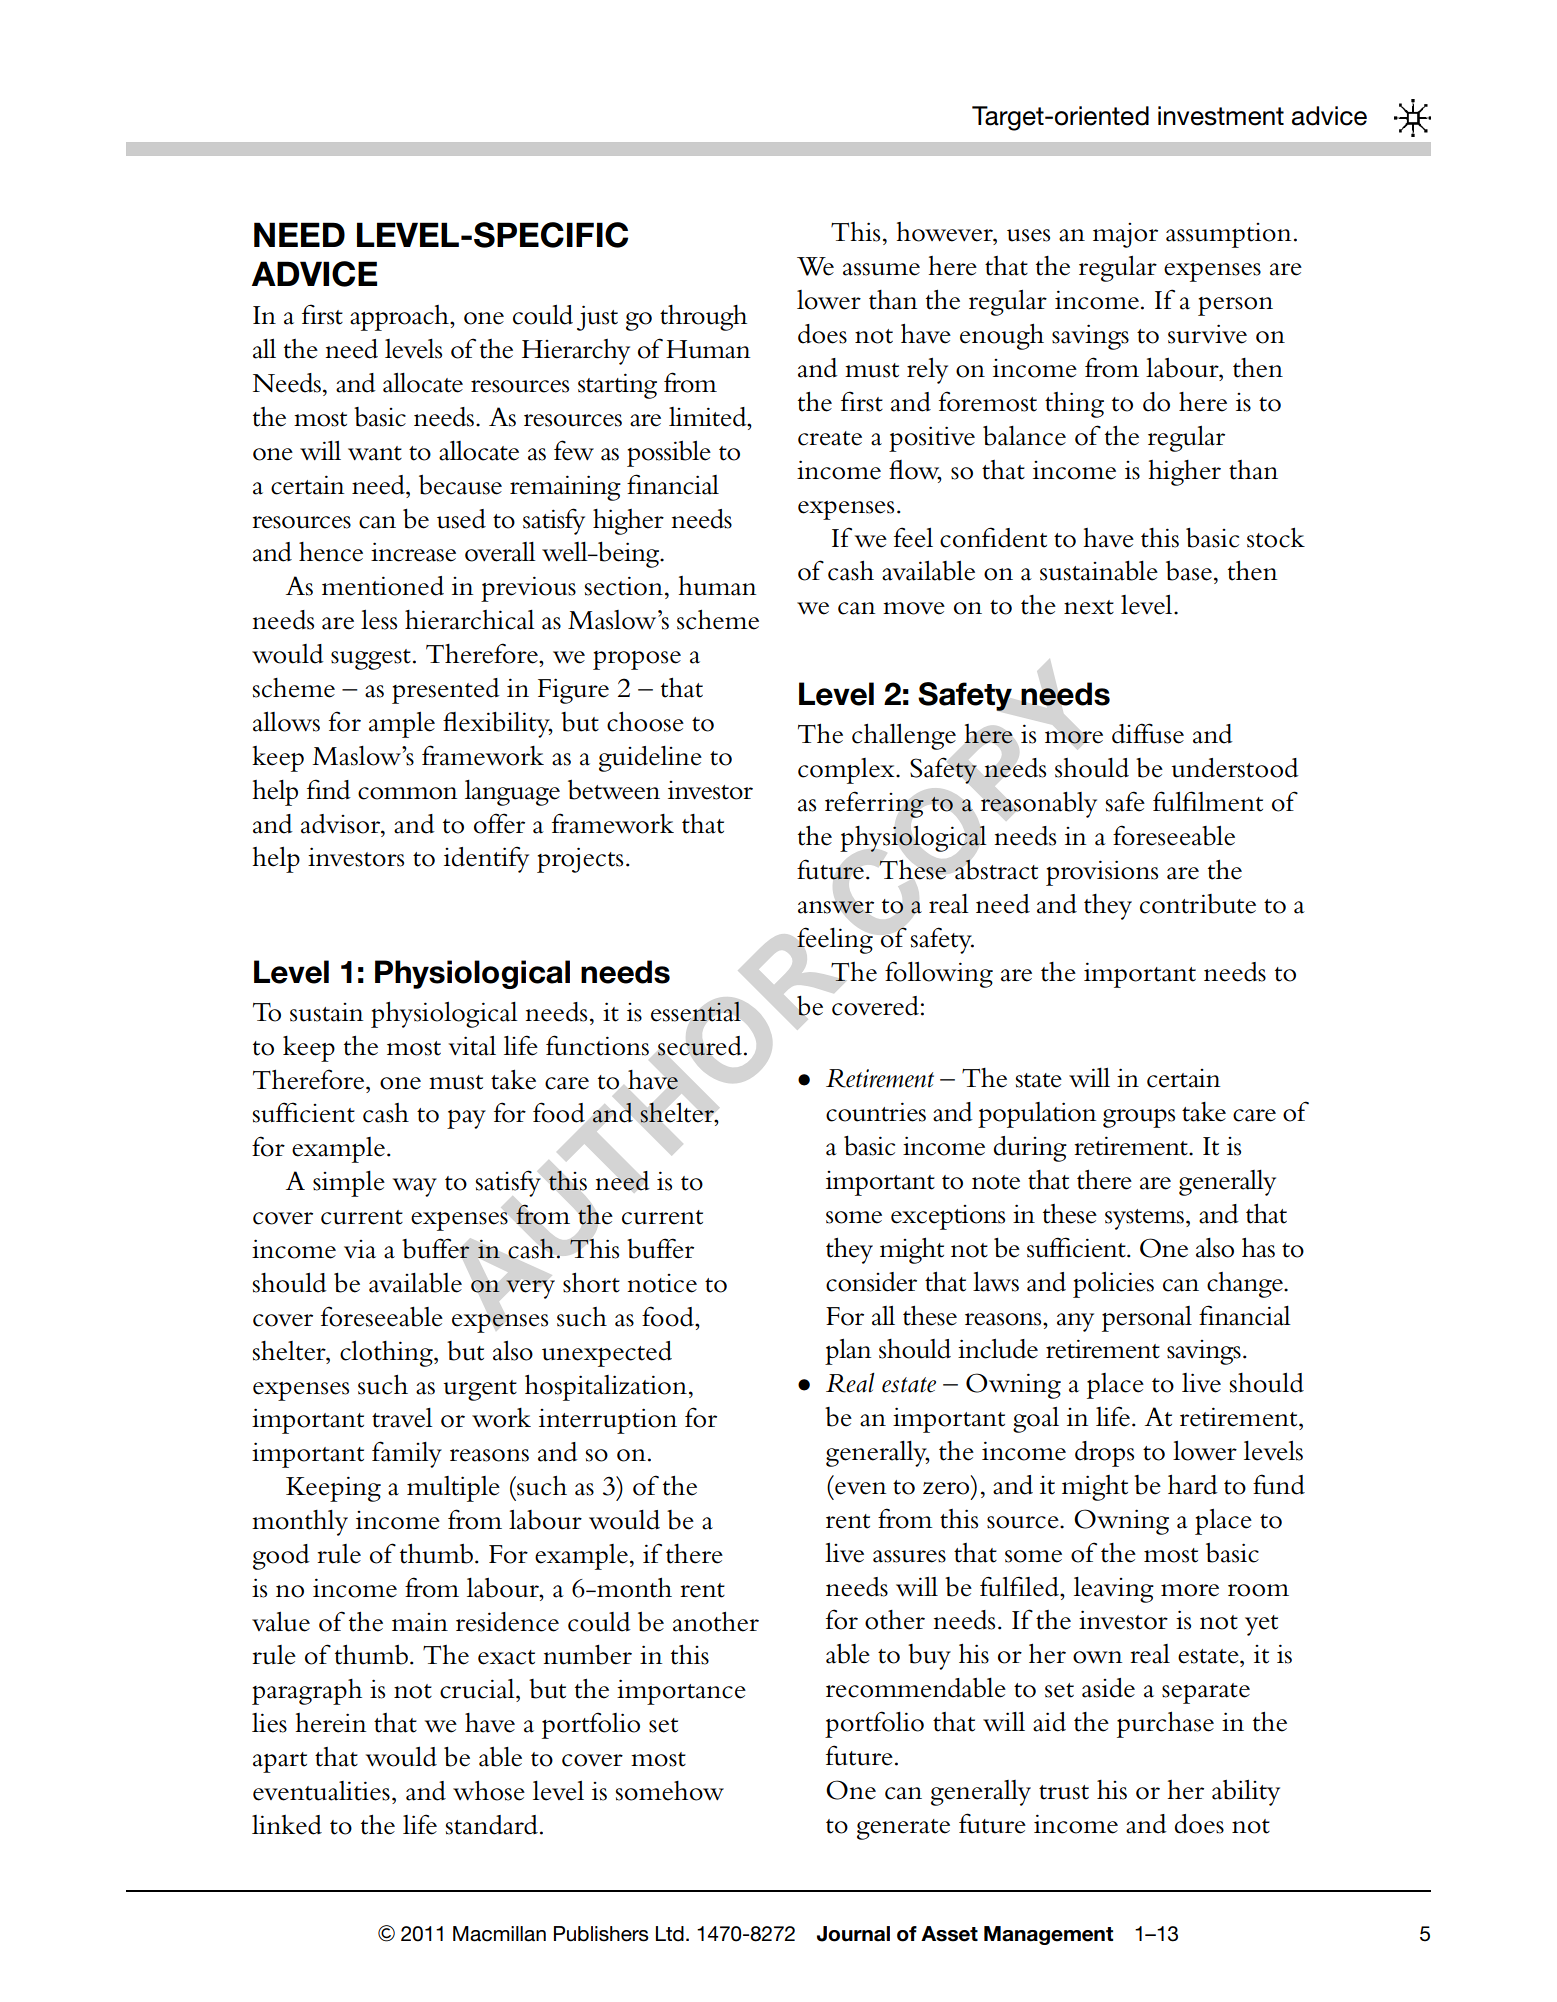 This page has width=1557, height=2002. What do you see at coordinates (700, 1046) in the page?
I see `secured` at bounding box center [700, 1046].
